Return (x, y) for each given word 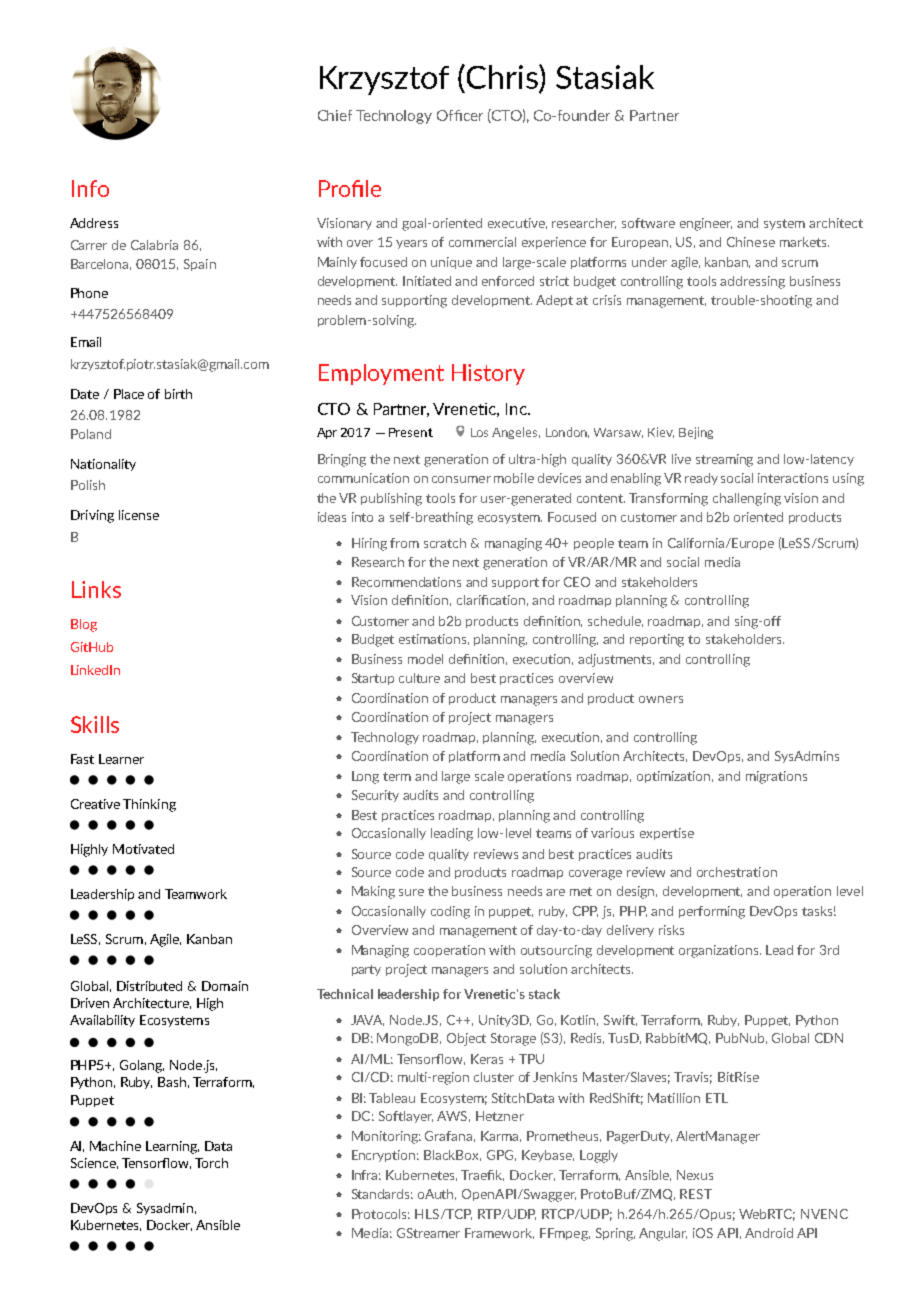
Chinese (751, 242)
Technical (345, 994)
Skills (95, 724)
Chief (335, 115)
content (601, 498)
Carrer (89, 245)
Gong (365, 777)
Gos (479, 432)
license (139, 515)
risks (671, 930)
